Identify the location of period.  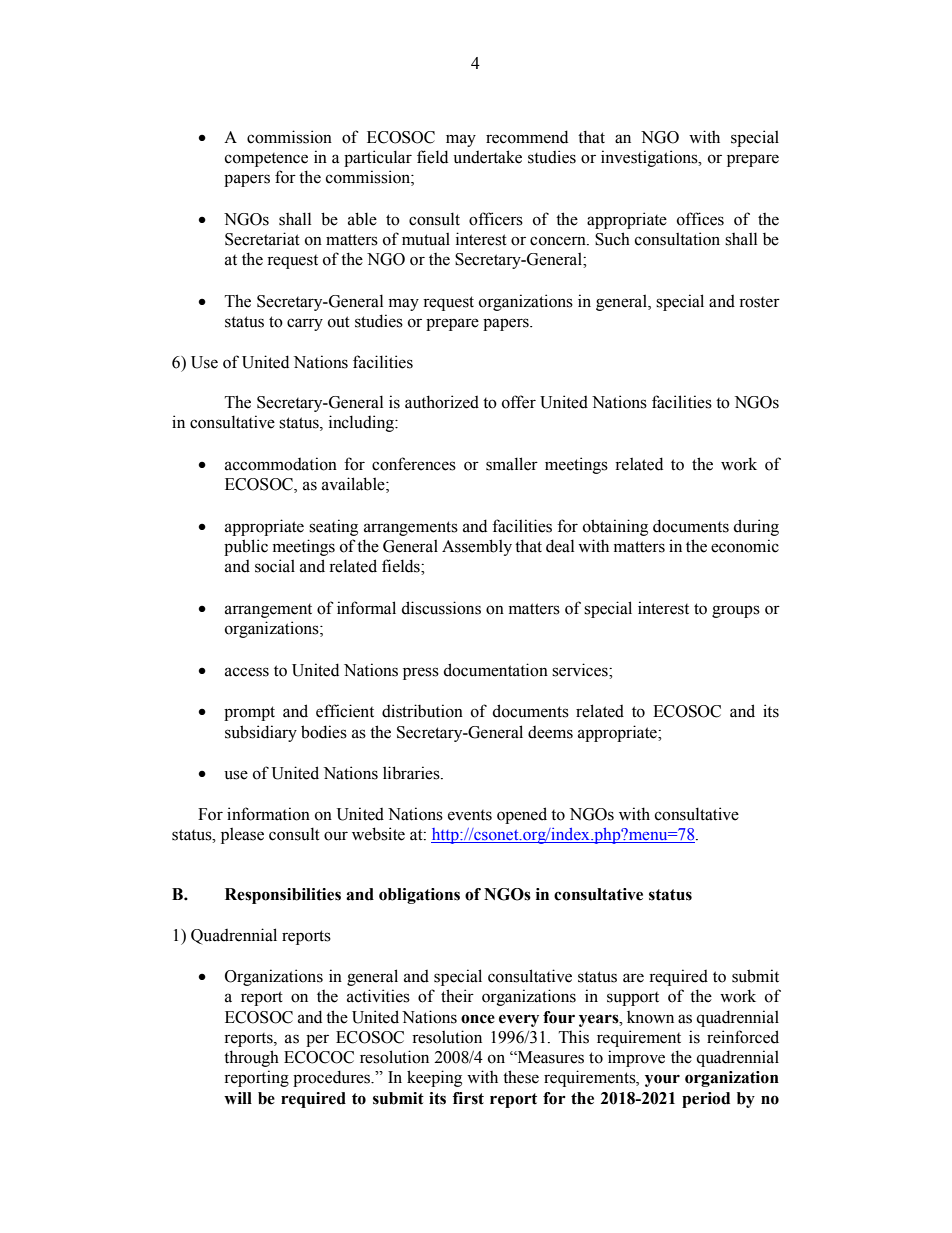
(706, 1100).
